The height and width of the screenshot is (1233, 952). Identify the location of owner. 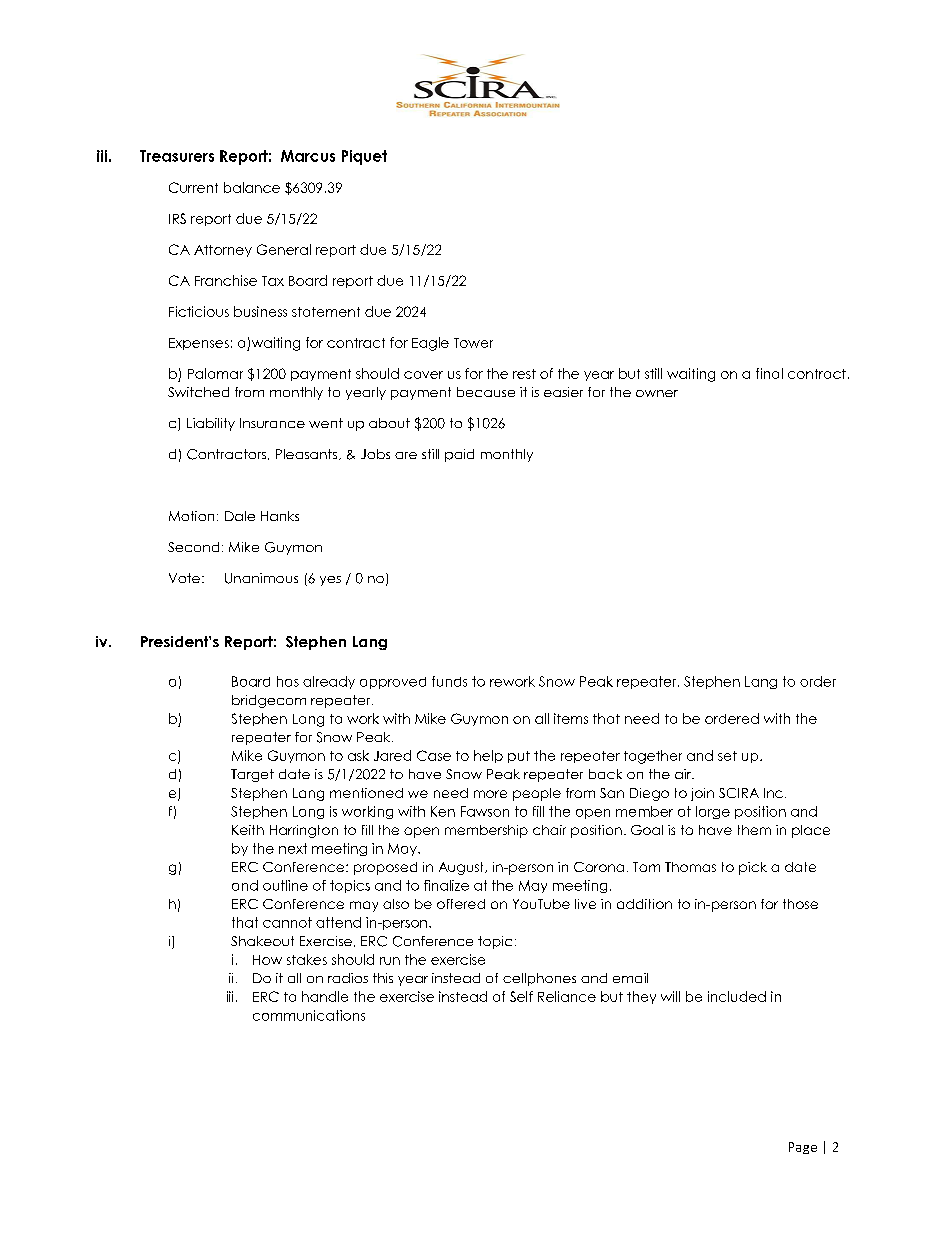
(657, 393).
